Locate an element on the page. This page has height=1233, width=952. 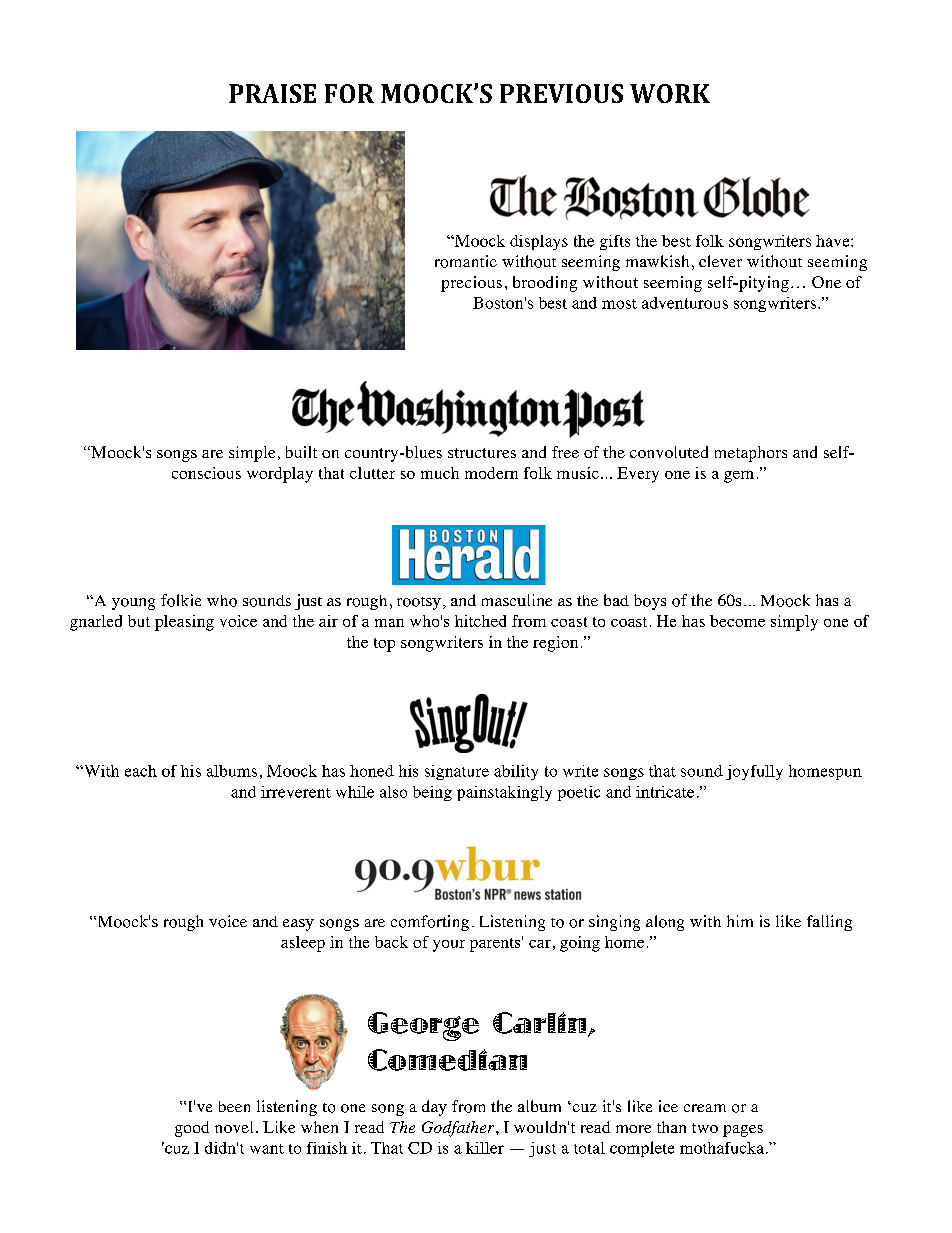
become is located at coordinates (737, 621).
